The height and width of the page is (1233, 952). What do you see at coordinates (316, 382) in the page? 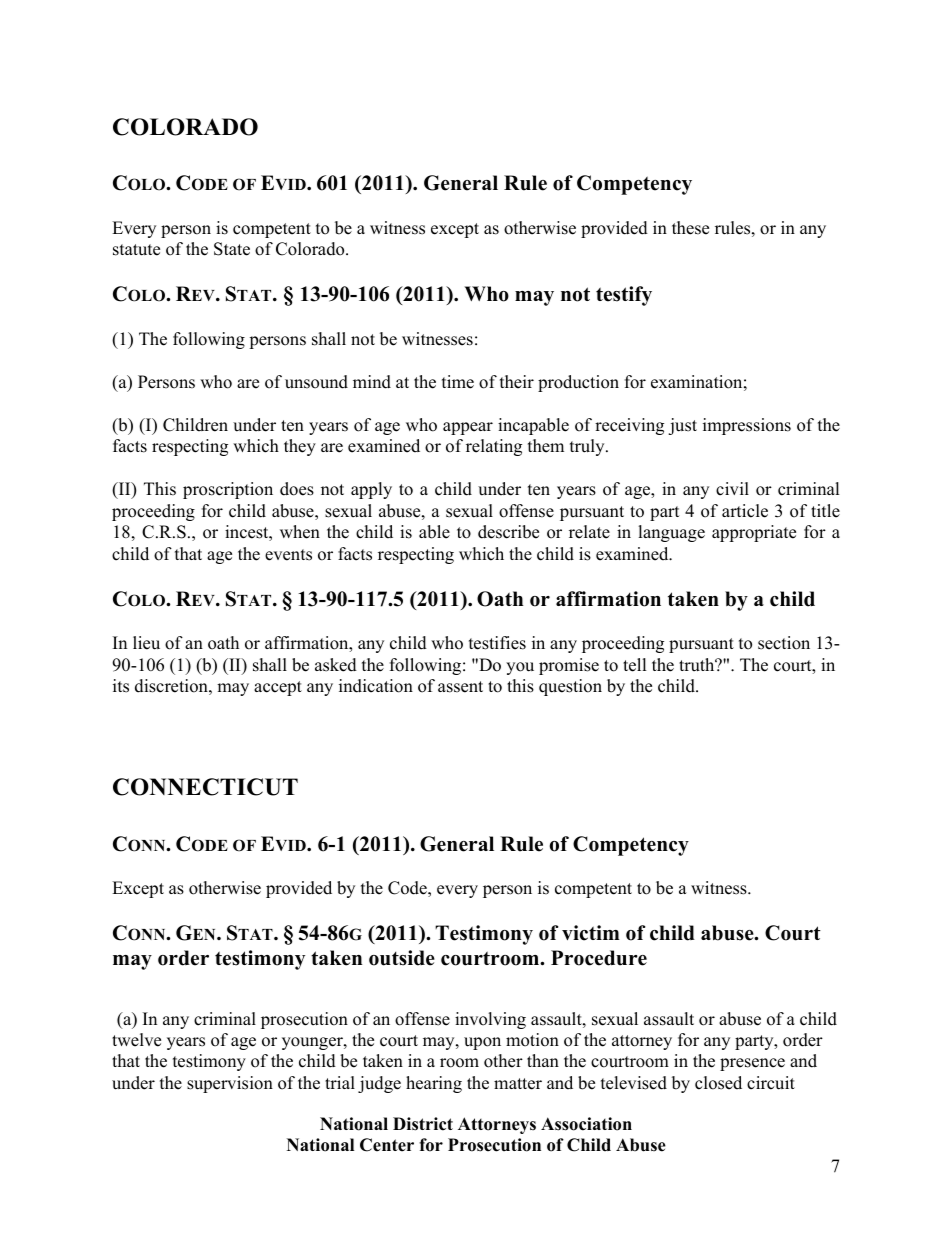
I see `unsound` at bounding box center [316, 382].
